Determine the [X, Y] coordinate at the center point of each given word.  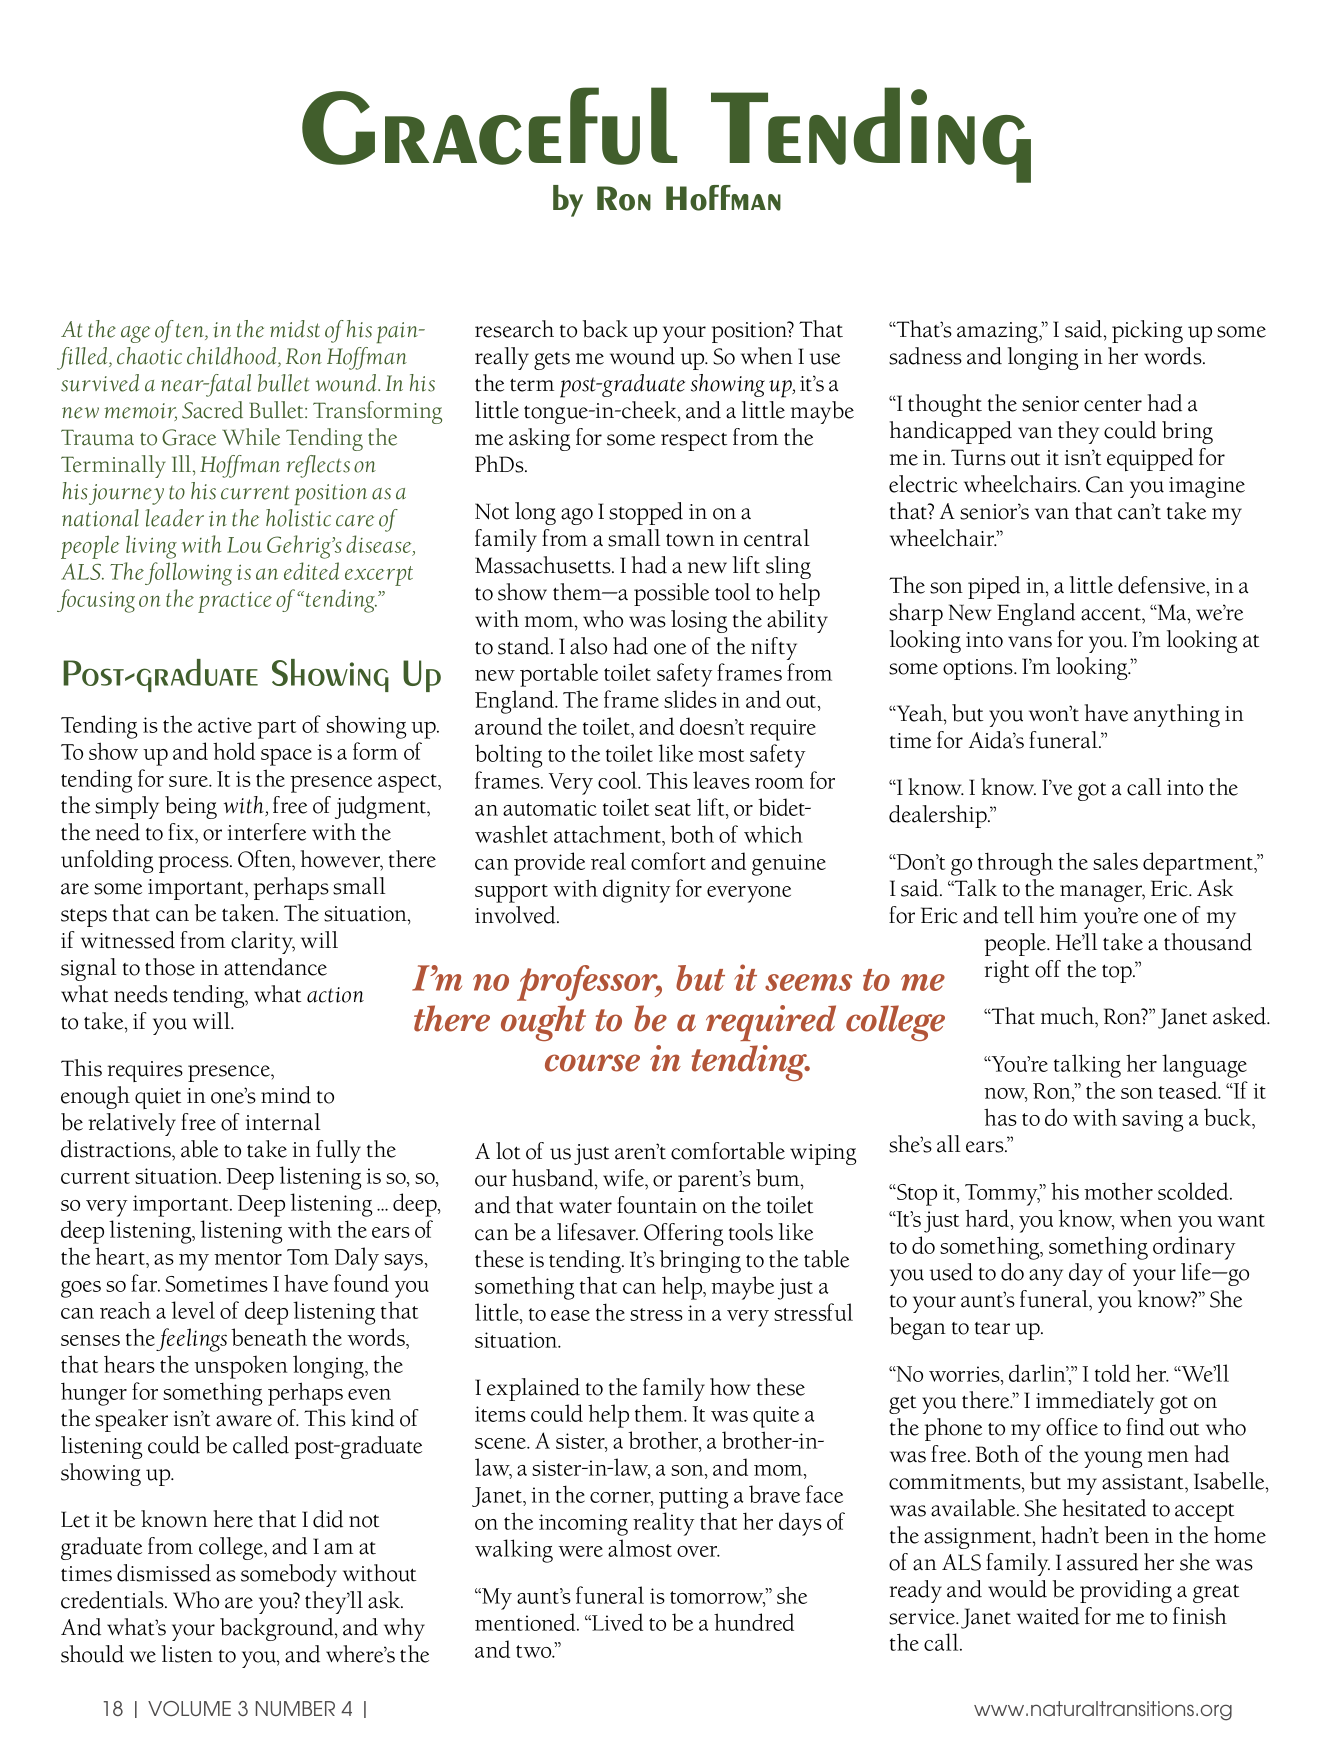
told [1112, 1373]
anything [1177, 715]
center [1113, 405]
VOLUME [189, 1708]
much [1069, 1017]
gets [552, 361]
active [225, 725]
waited [1048, 1616]
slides [690, 699]
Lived [616, 1622]
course [592, 1063]
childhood [233, 357]
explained [533, 1389]
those [170, 967]
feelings [191, 1340]
